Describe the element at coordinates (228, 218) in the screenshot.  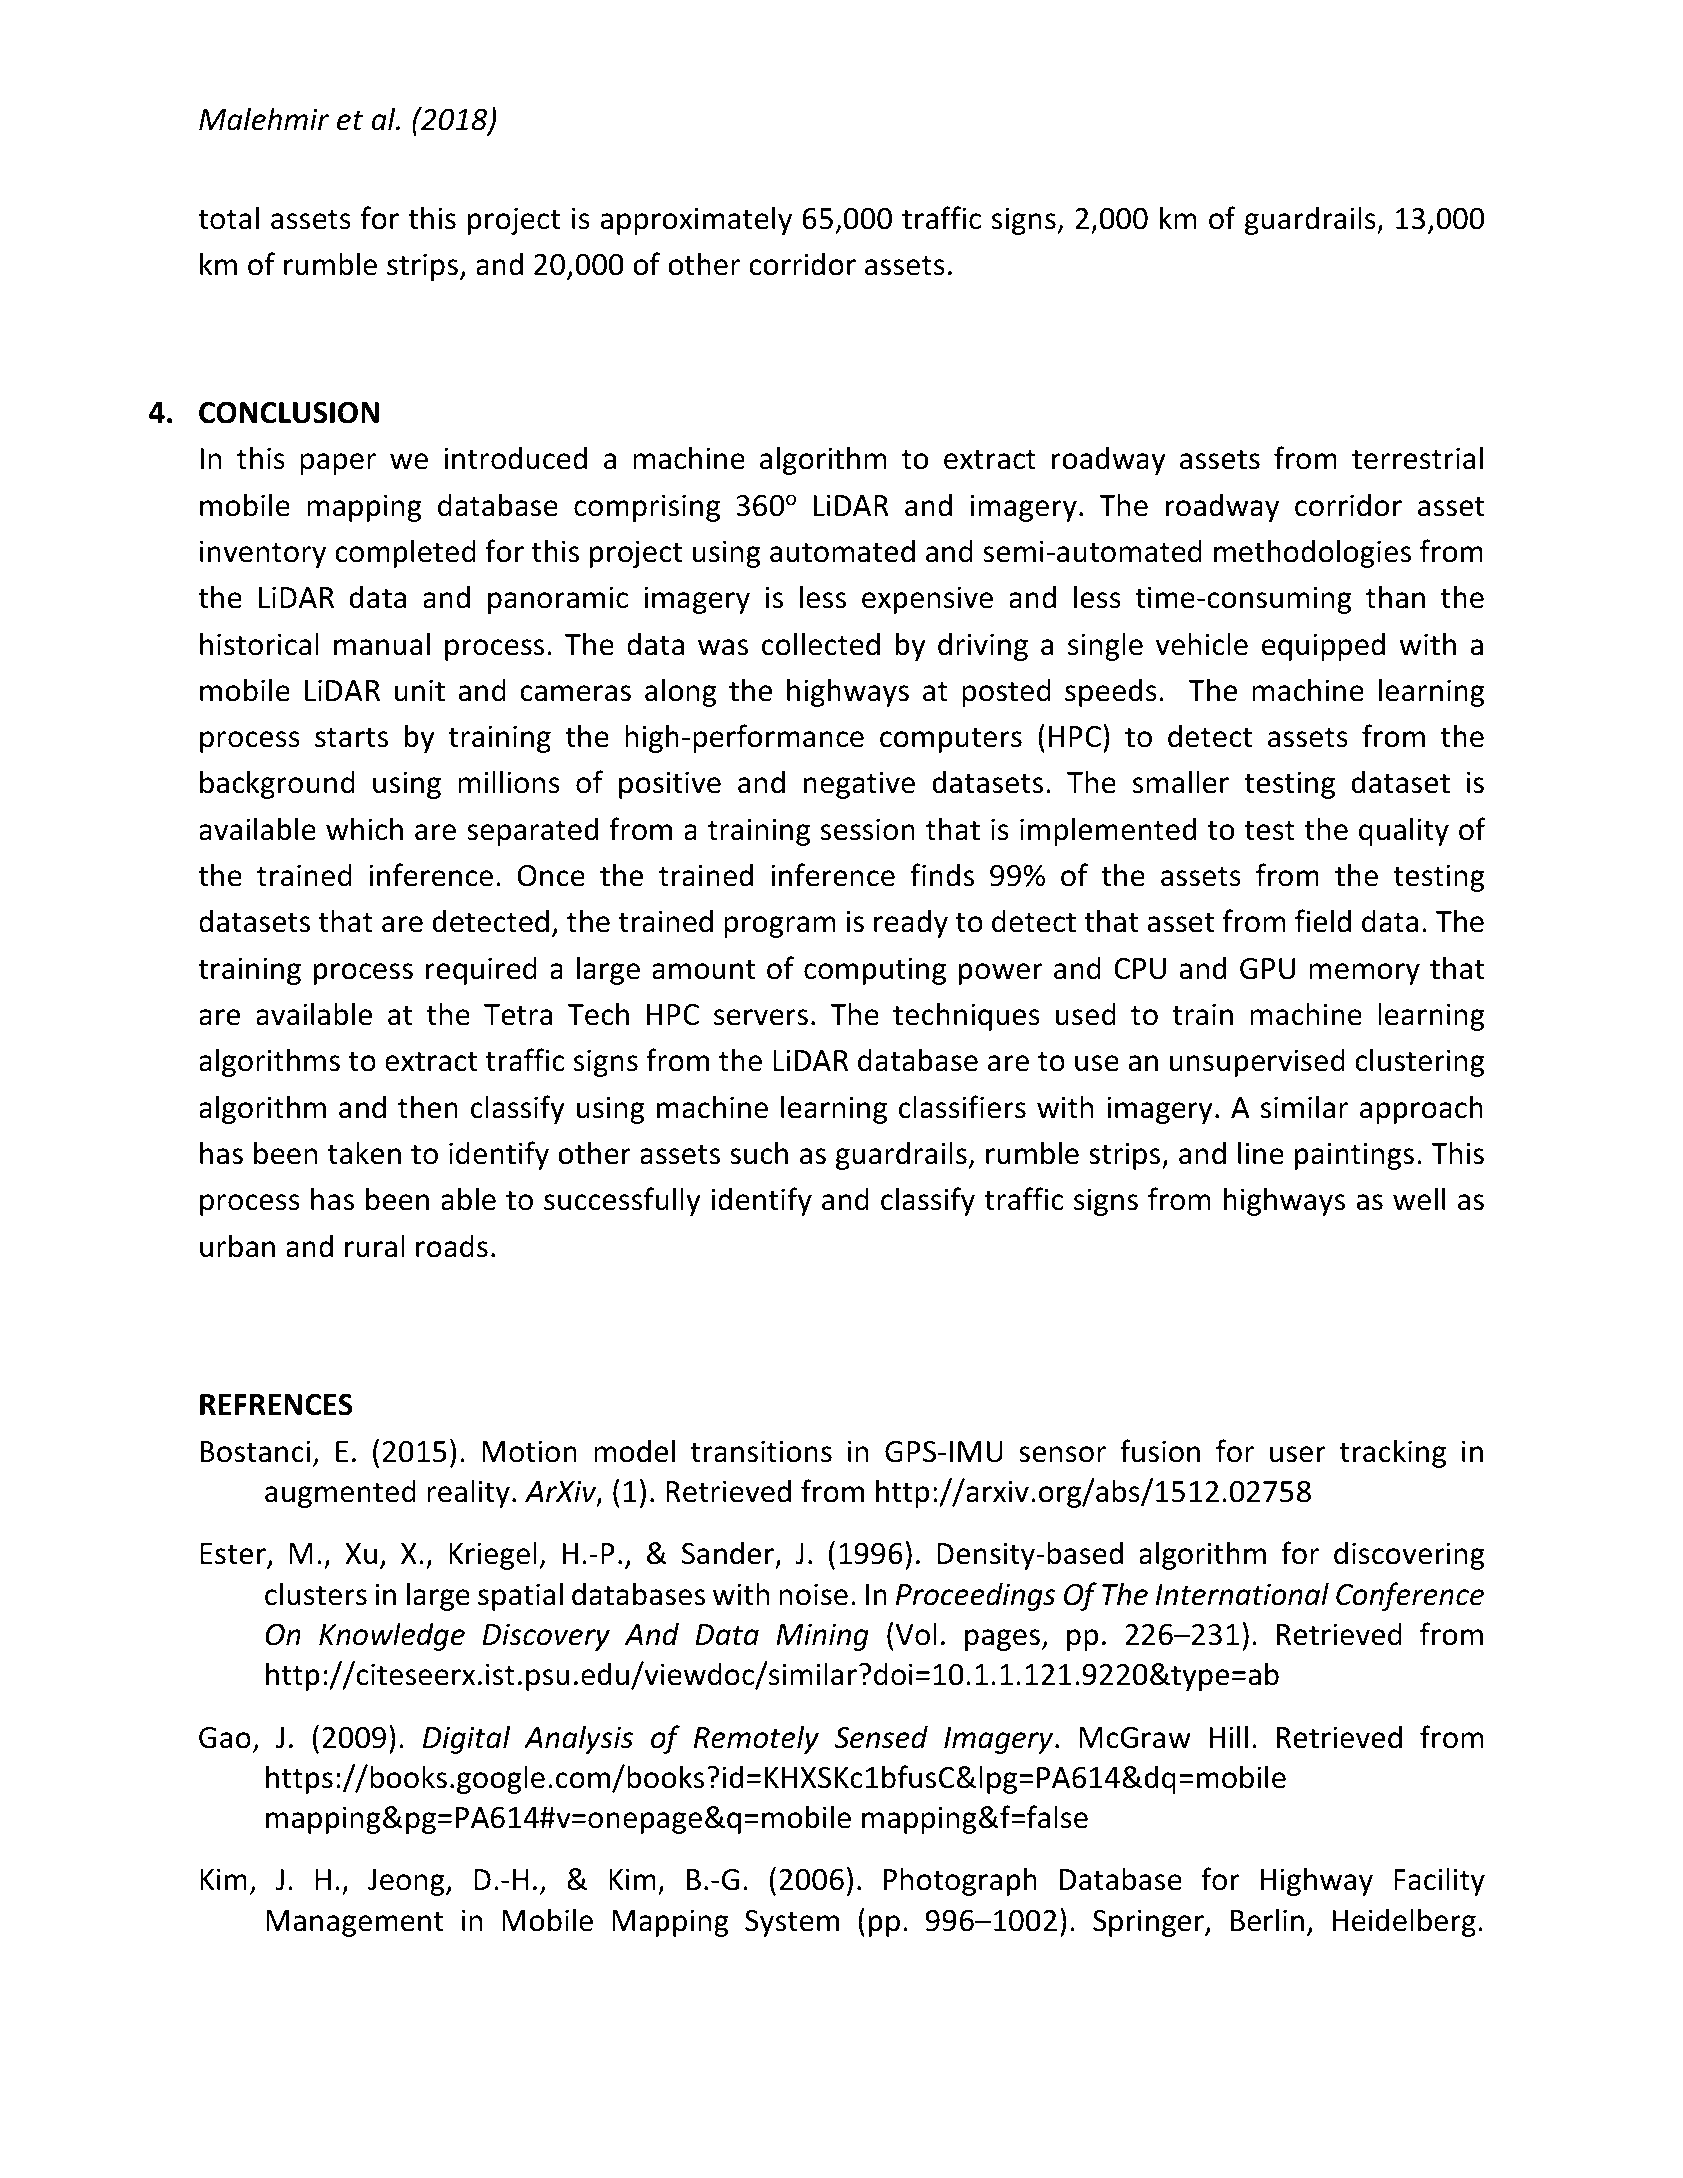
I see `total` at that location.
